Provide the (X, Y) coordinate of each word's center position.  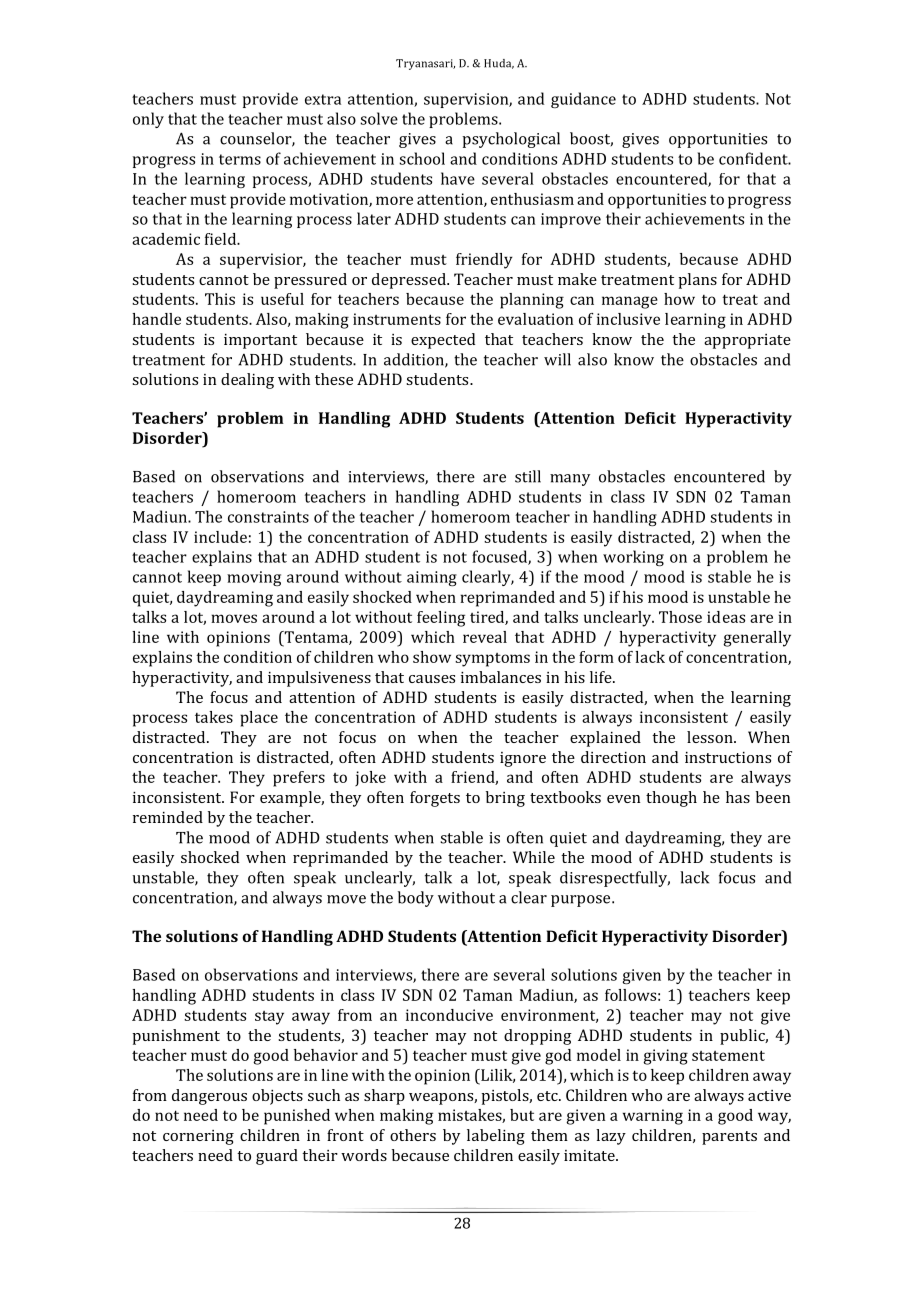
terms (240, 159)
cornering (198, 1137)
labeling (496, 1137)
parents (729, 1138)
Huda (499, 64)
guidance (583, 100)
